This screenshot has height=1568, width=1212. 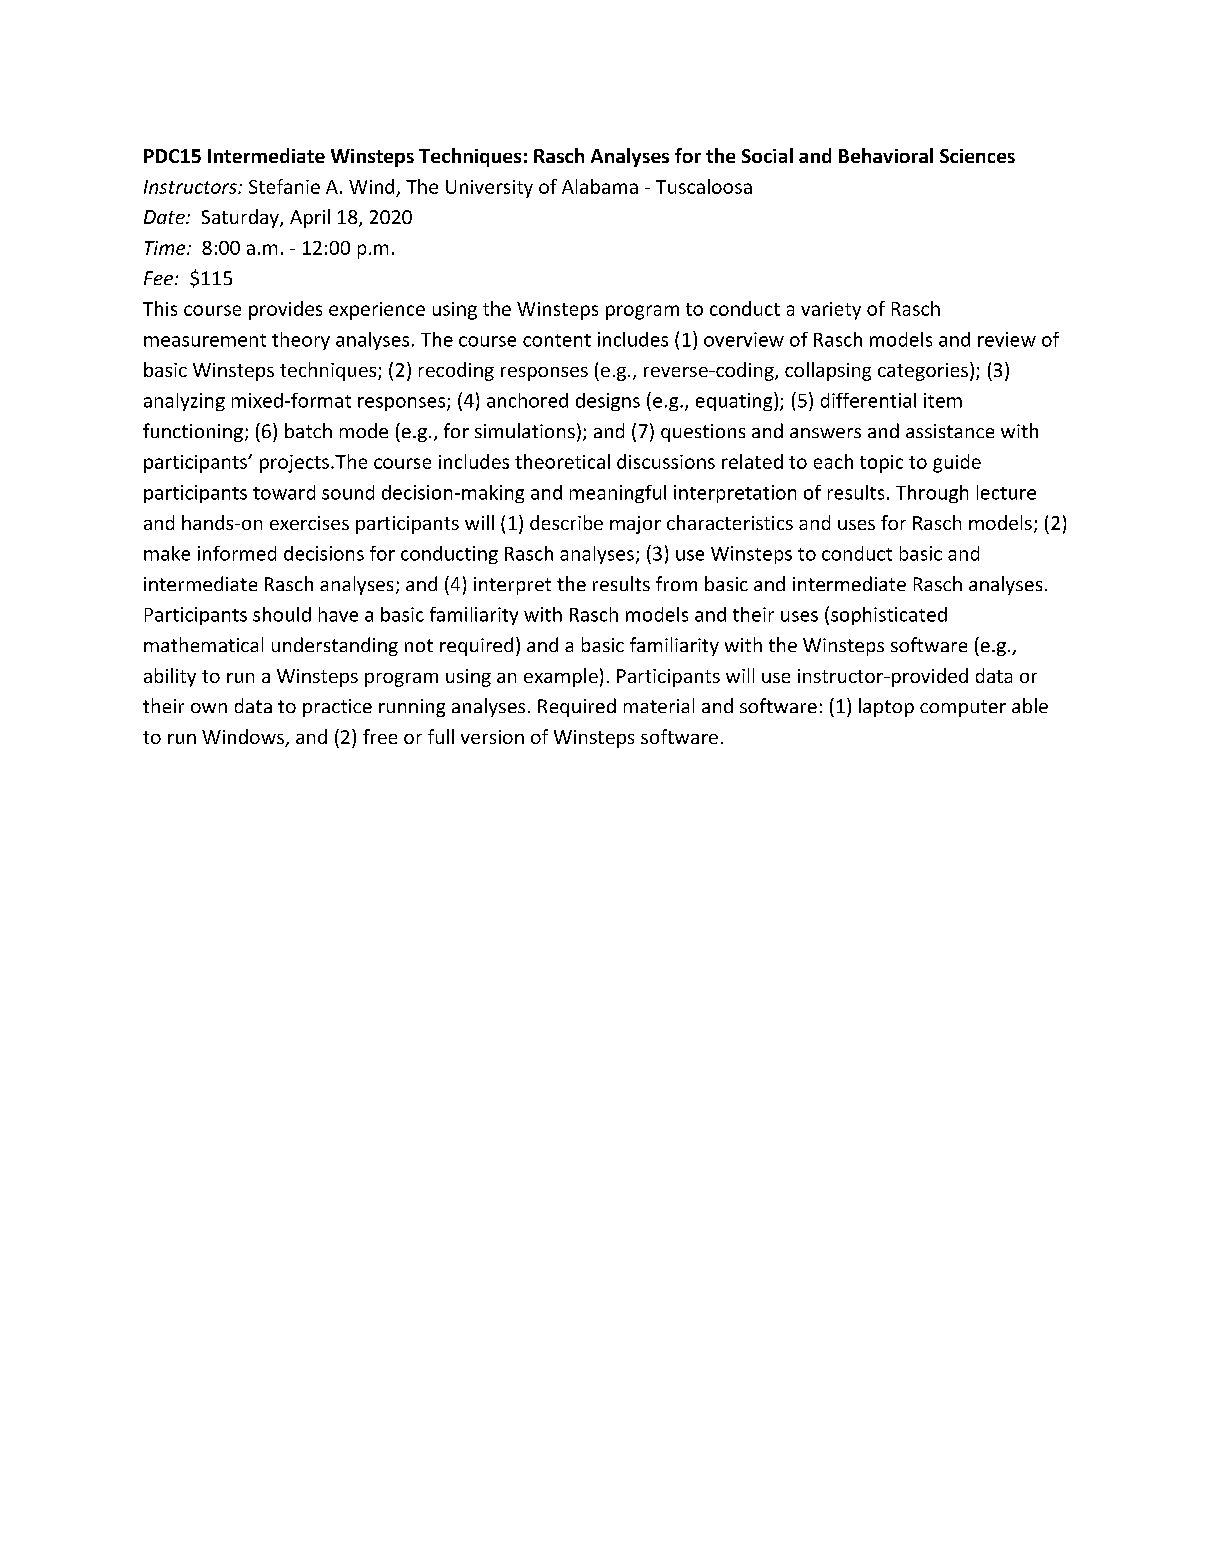 I want to click on assistance, so click(x=950, y=431).
